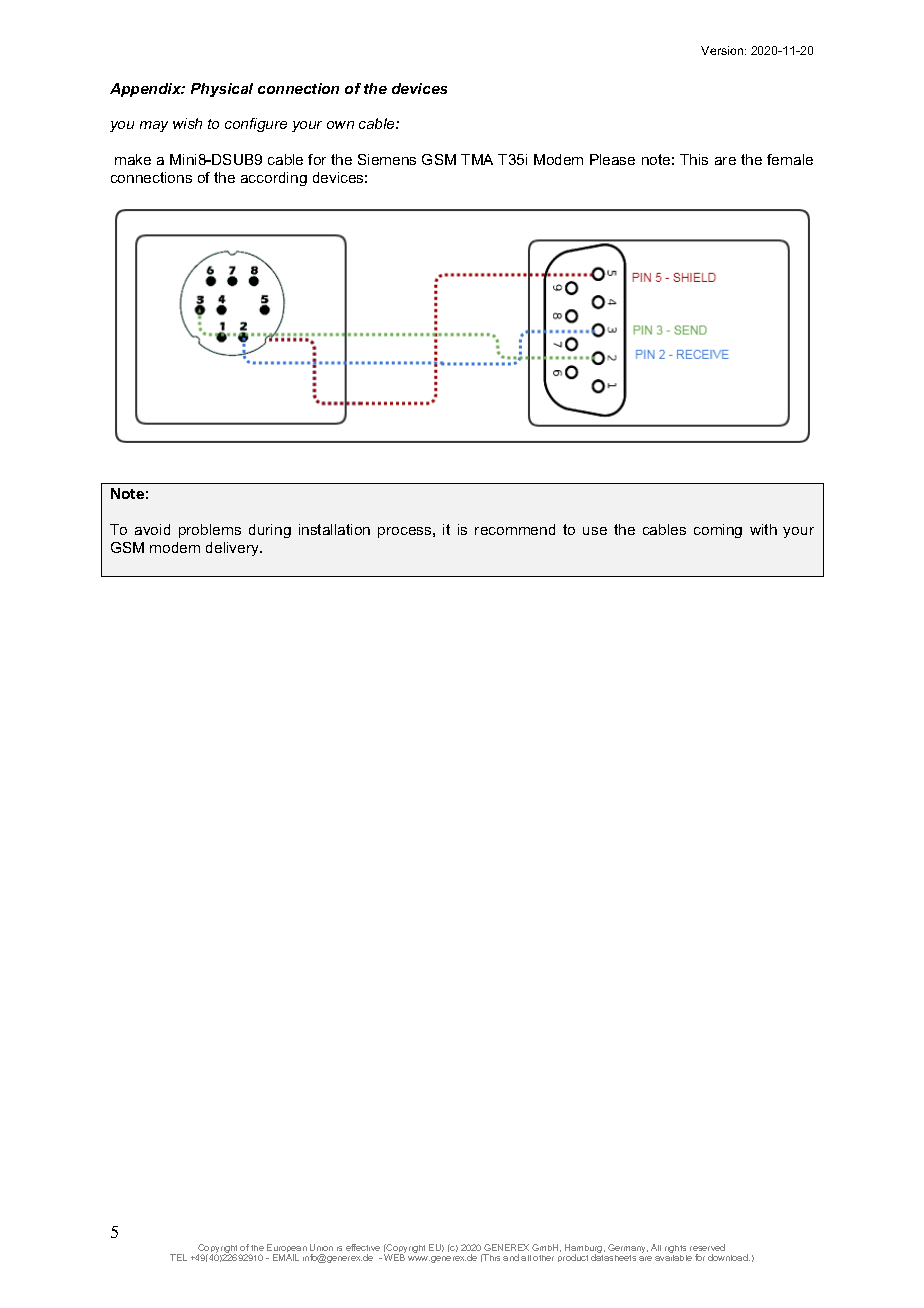 The width and height of the screenshot is (924, 1308). What do you see at coordinates (723, 50) in the screenshot?
I see `Version` at bounding box center [723, 50].
